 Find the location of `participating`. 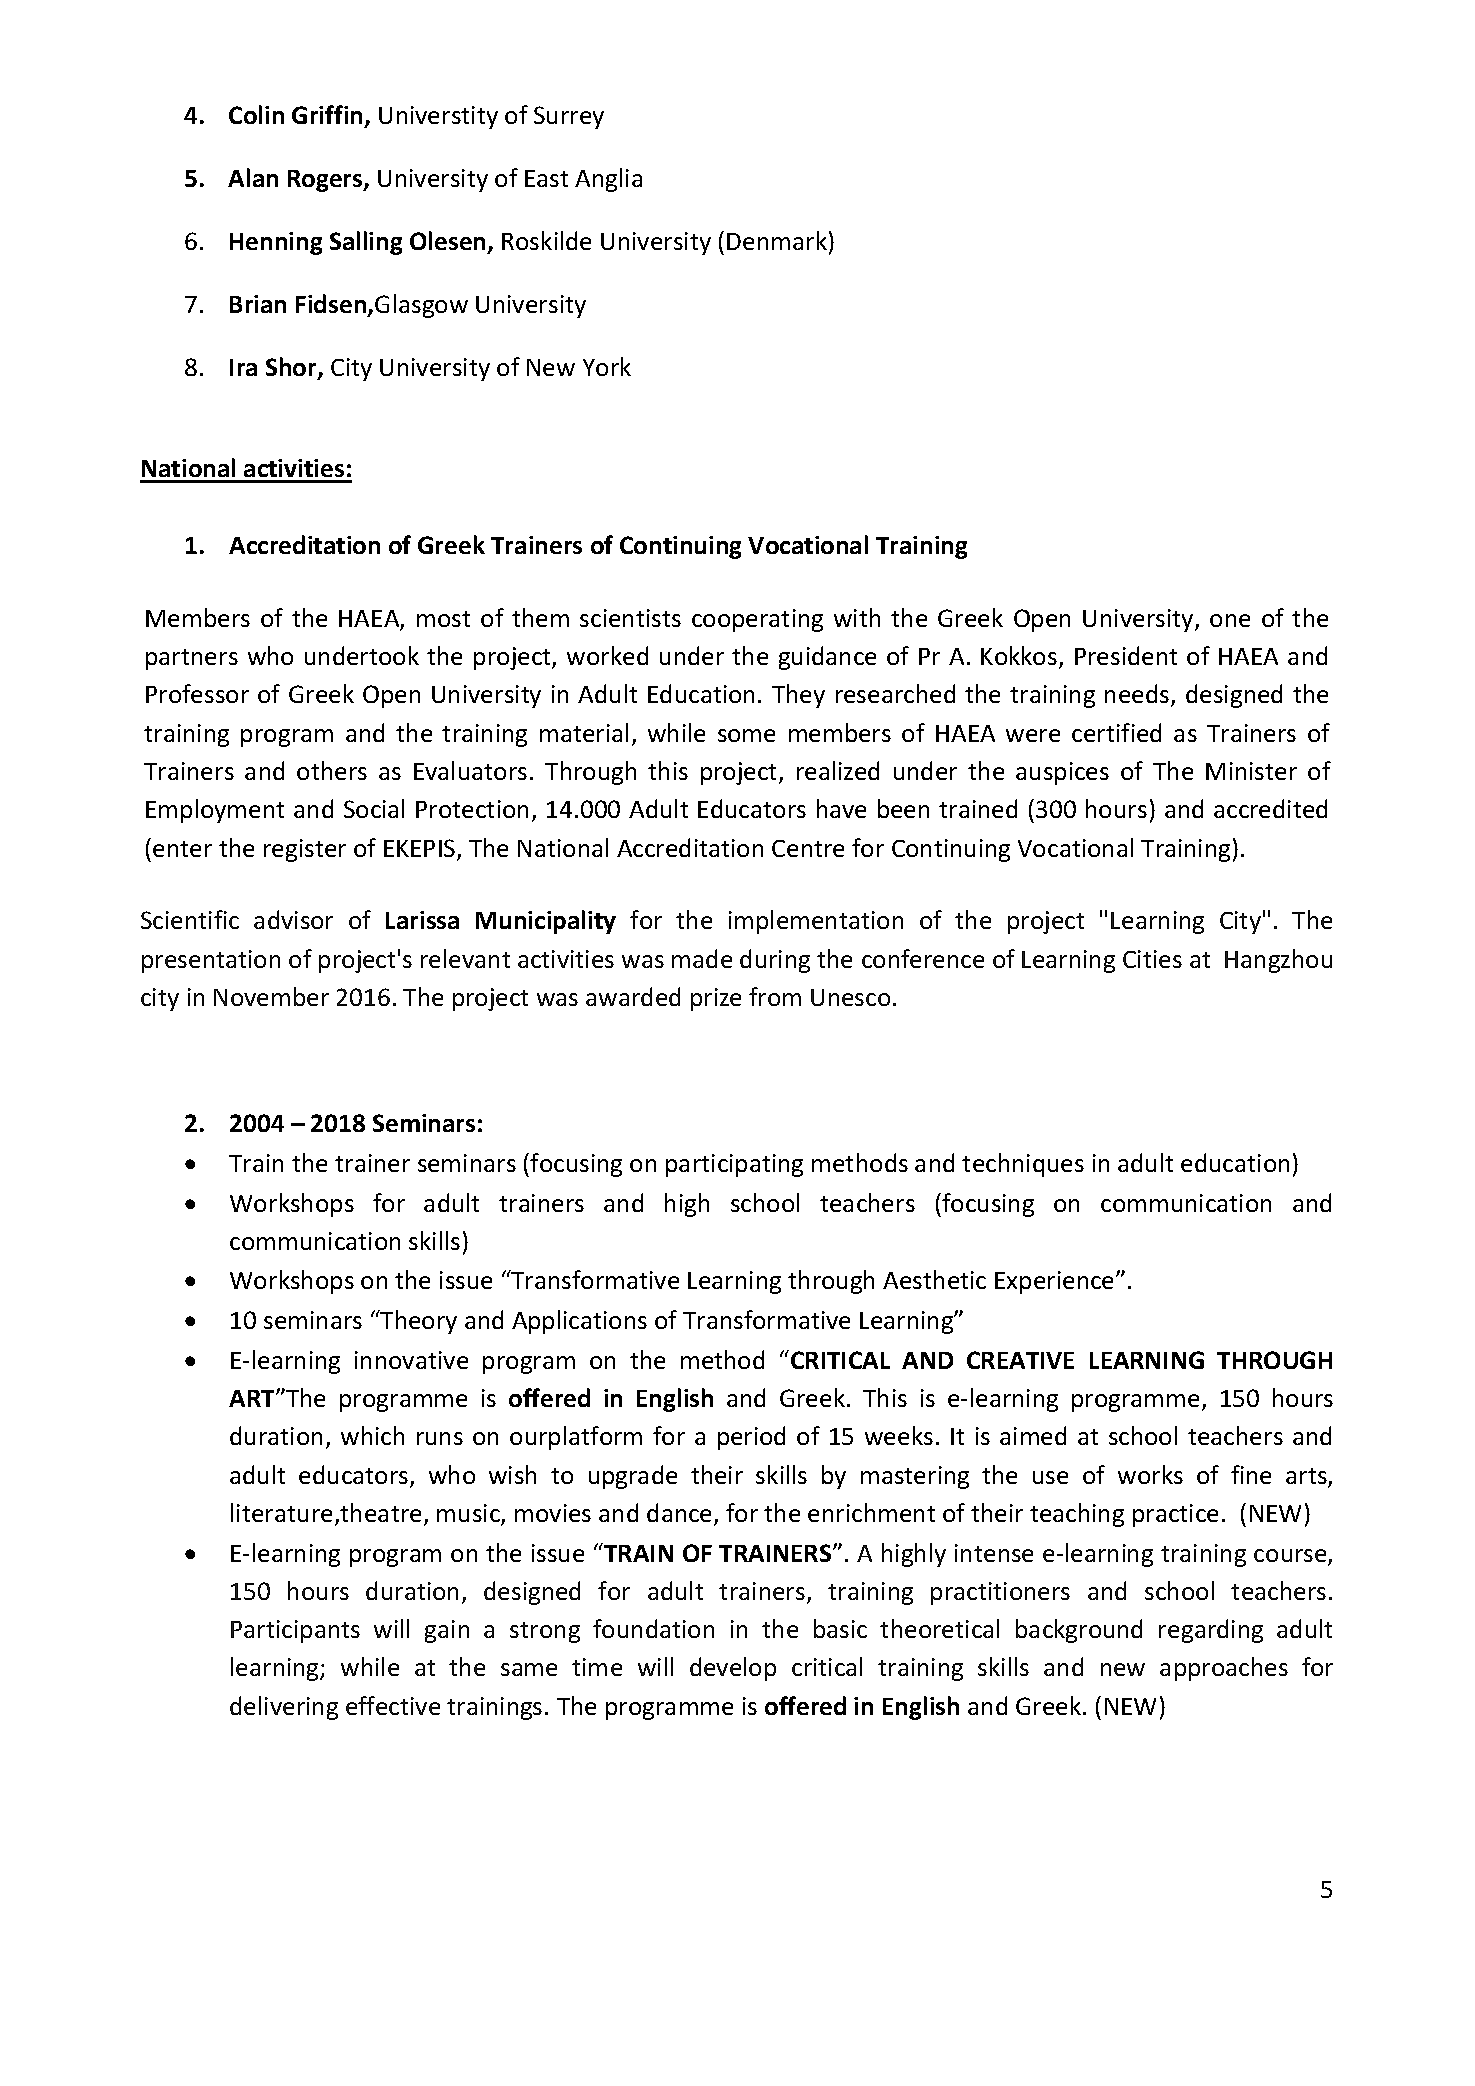

participating is located at coordinates (734, 1165).
